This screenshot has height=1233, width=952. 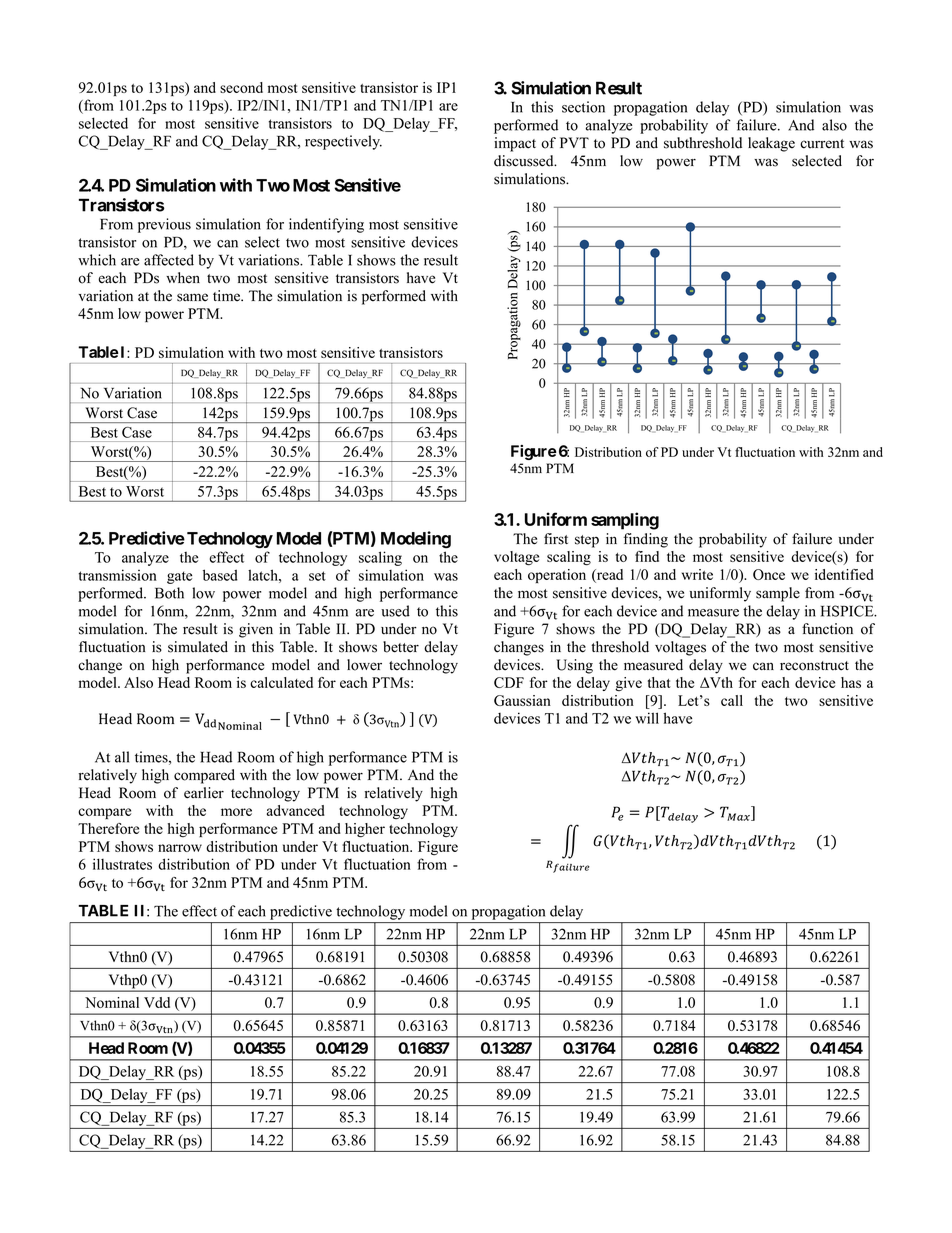 What do you see at coordinates (822, 144) in the screenshot?
I see `current` at bounding box center [822, 144].
